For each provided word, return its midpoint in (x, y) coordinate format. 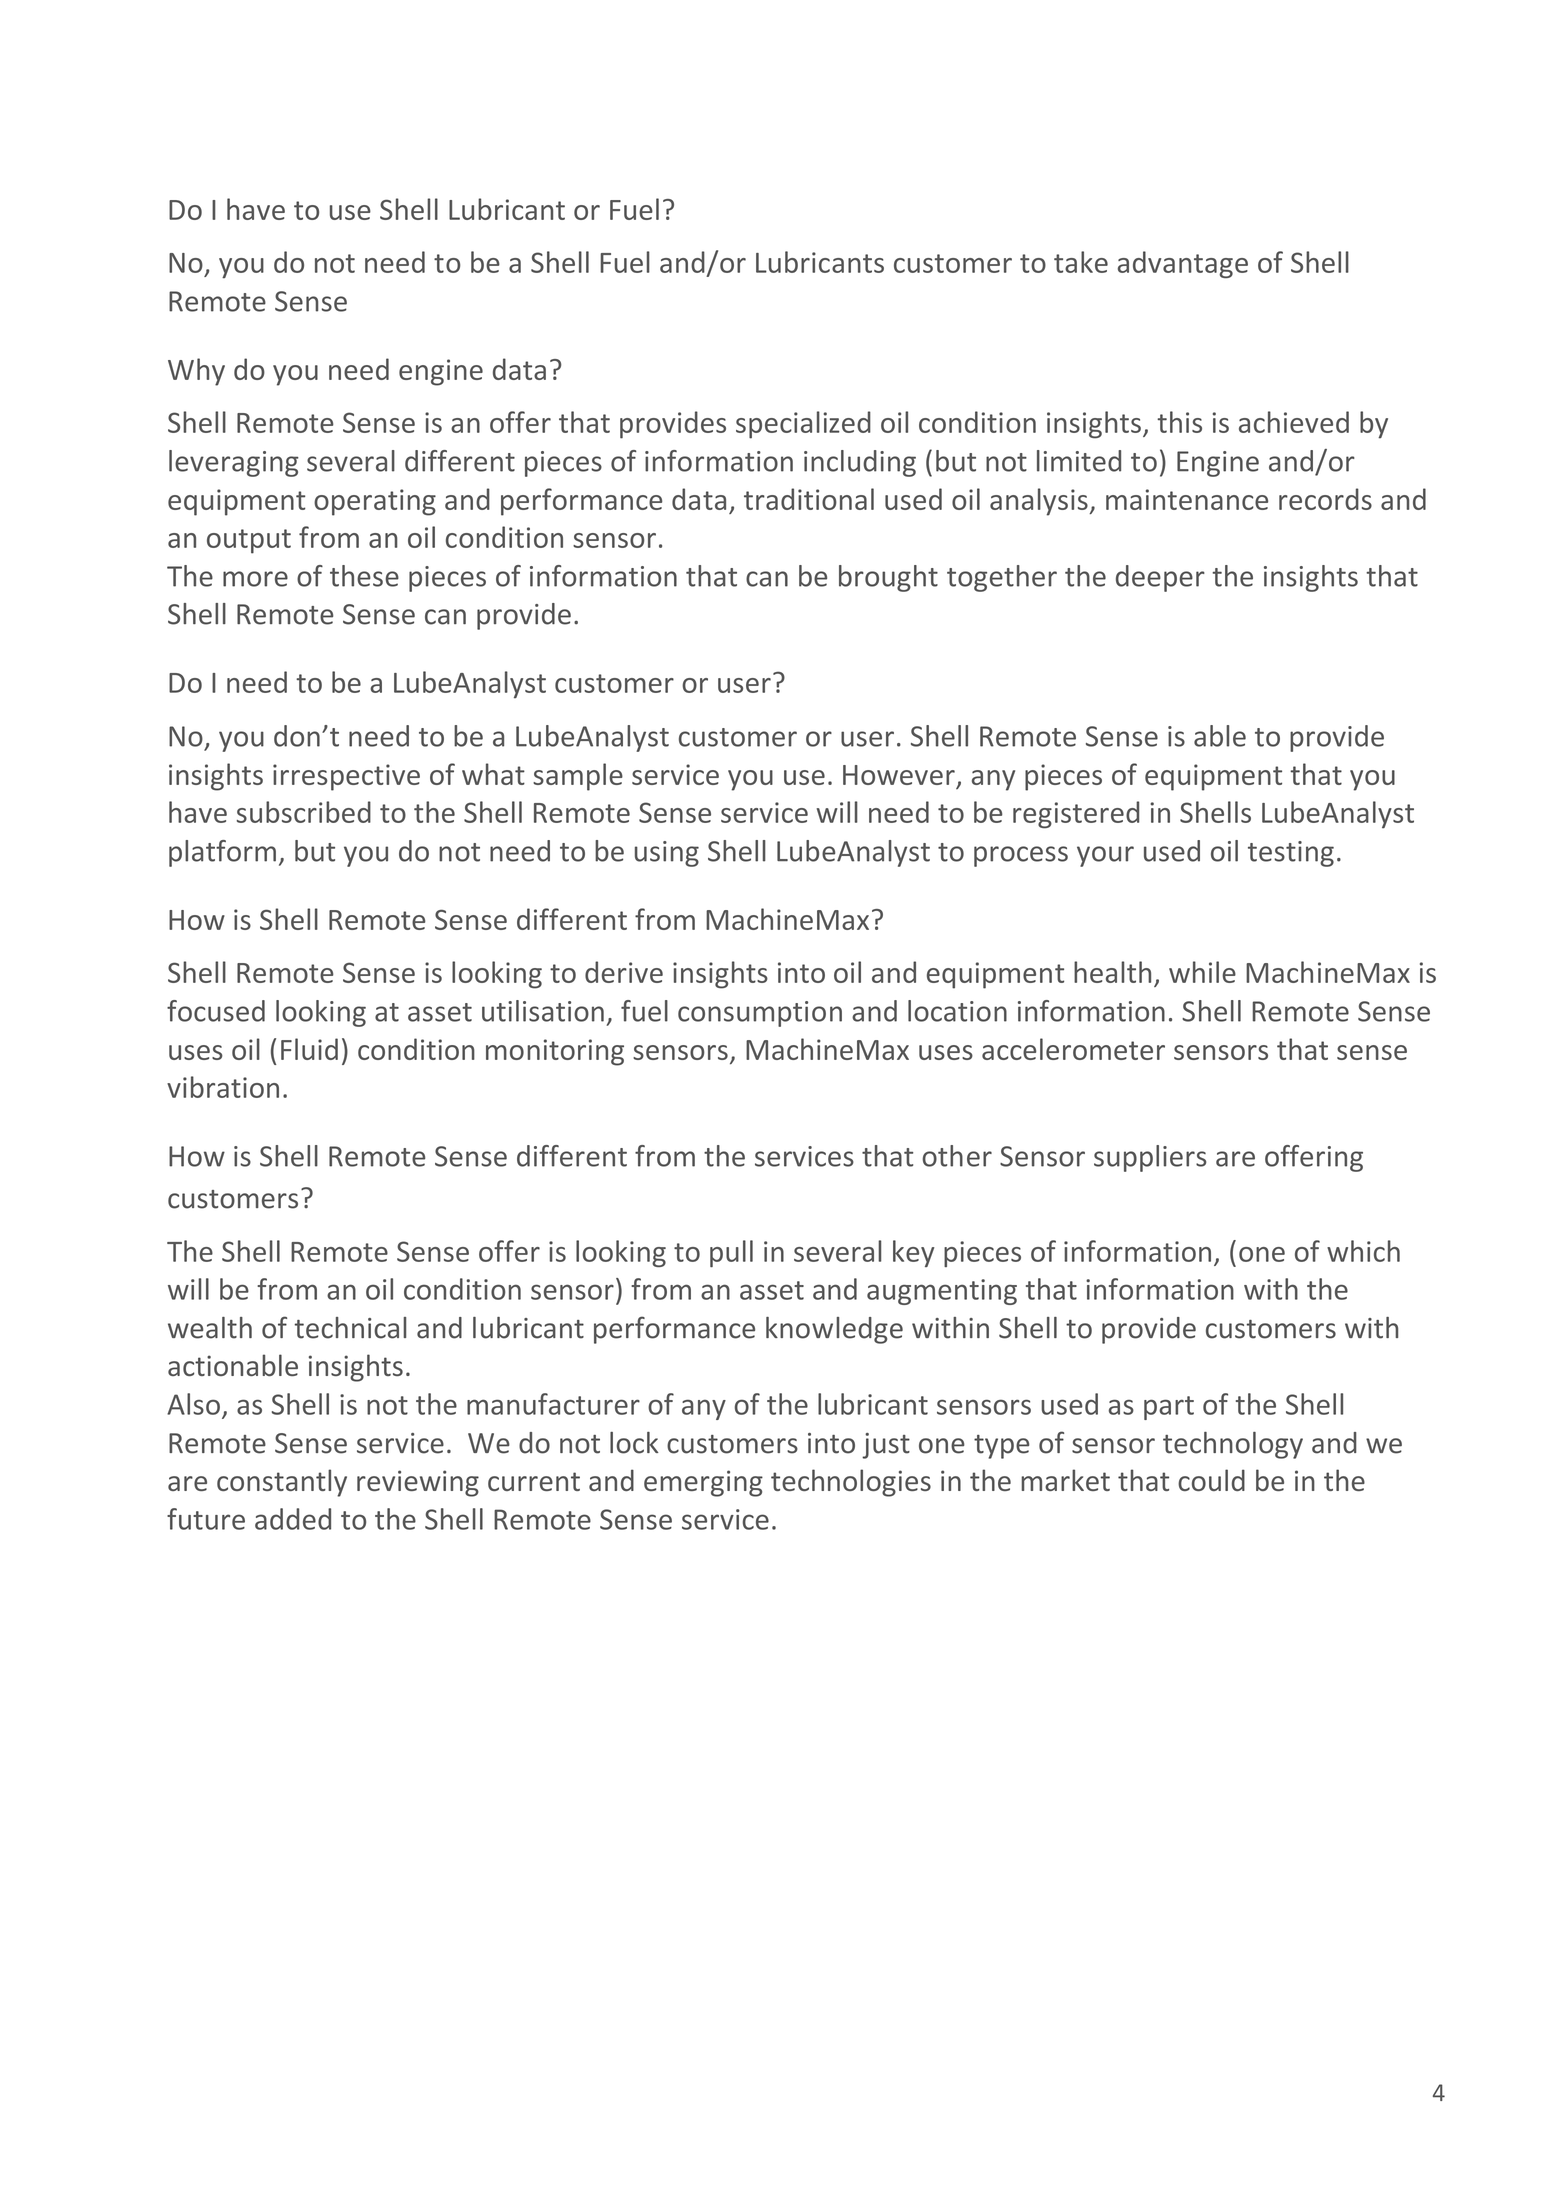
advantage (1183, 264)
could (1211, 1480)
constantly (282, 1483)
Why (196, 372)
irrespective (346, 777)
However (900, 776)
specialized (803, 425)
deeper (1160, 578)
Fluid (309, 1049)
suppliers (1150, 1158)
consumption (760, 1014)
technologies (851, 1483)
